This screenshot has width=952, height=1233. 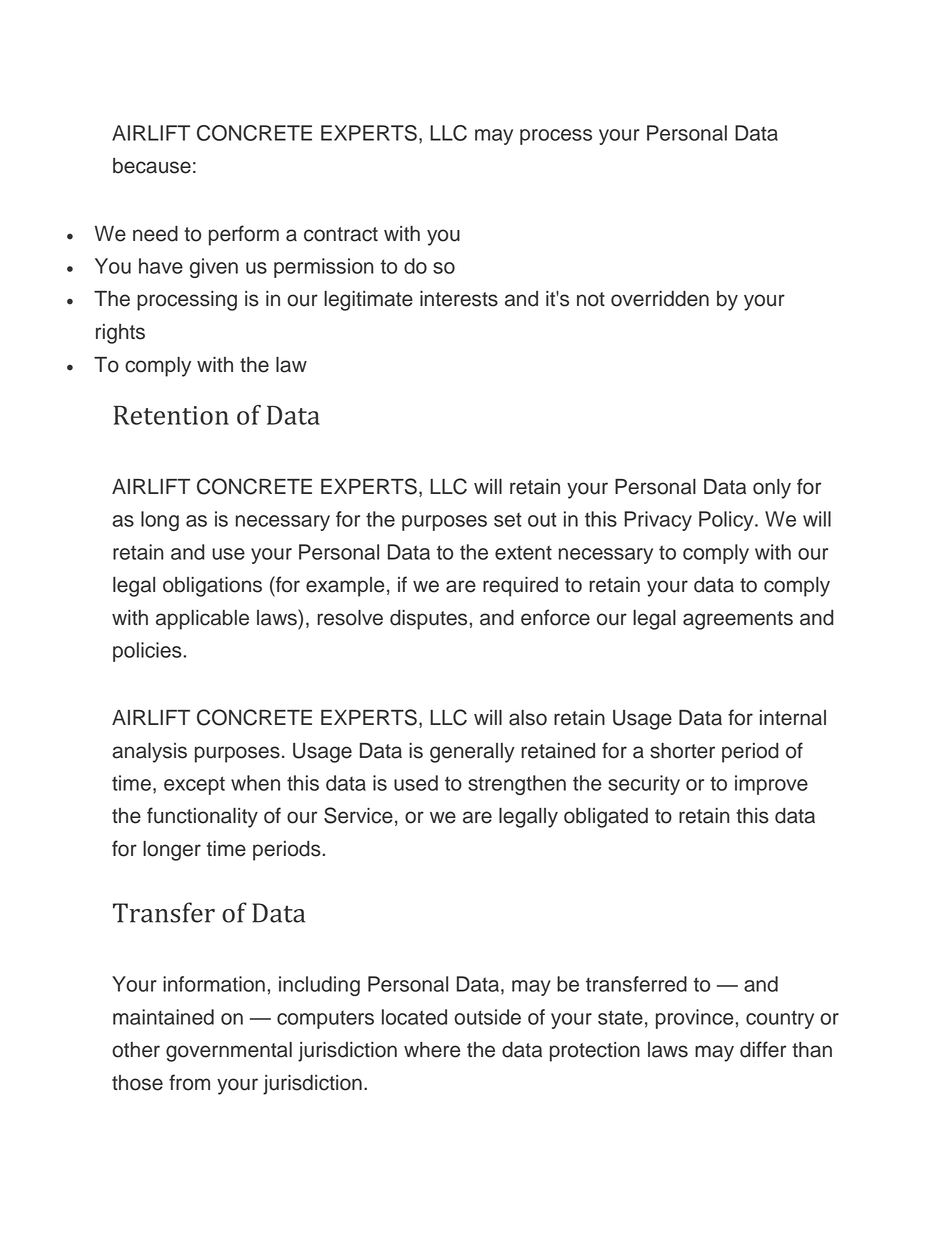 What do you see at coordinates (171, 415) in the screenshot?
I see `Retention` at bounding box center [171, 415].
